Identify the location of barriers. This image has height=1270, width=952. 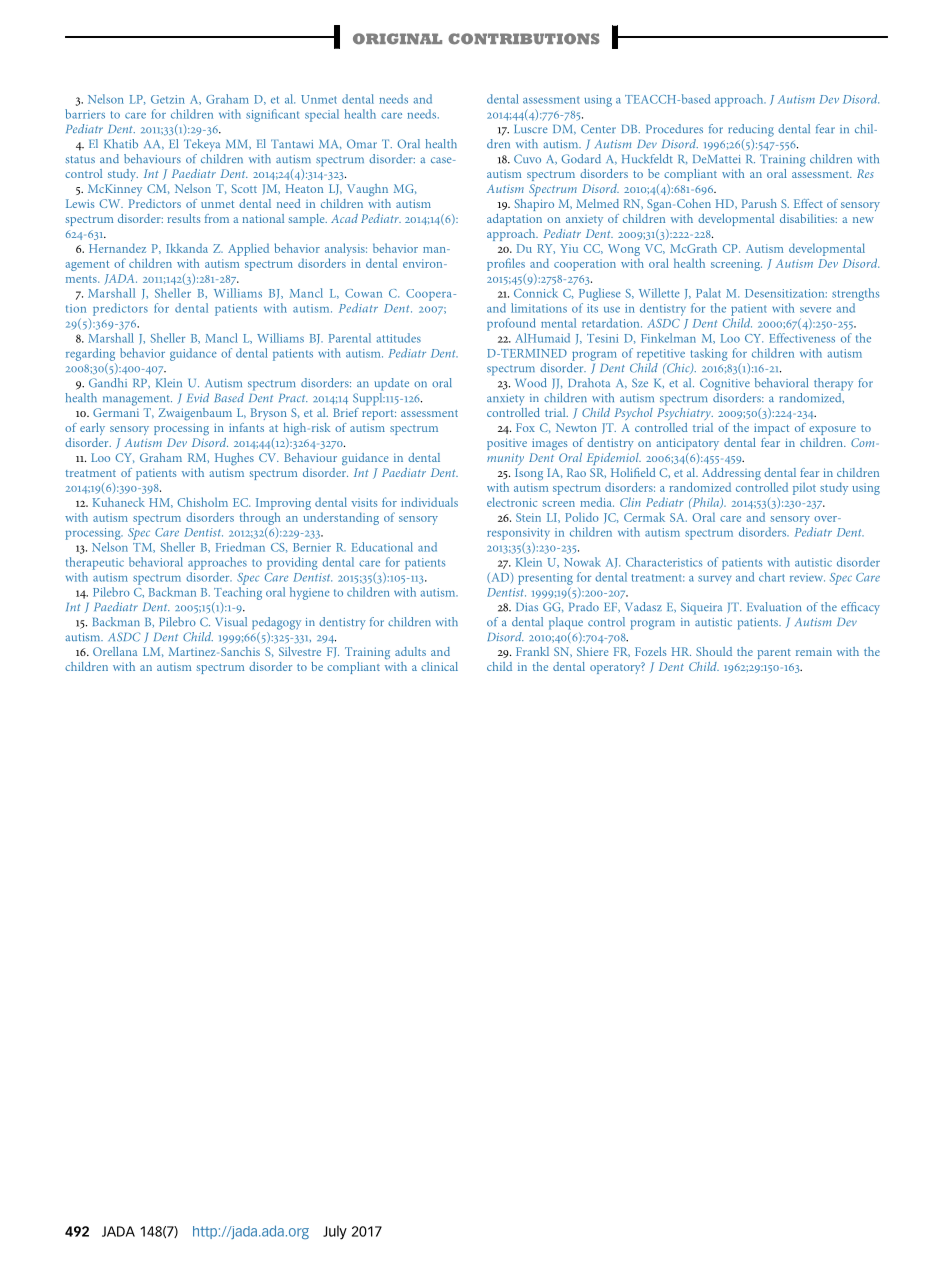
(85, 114).
